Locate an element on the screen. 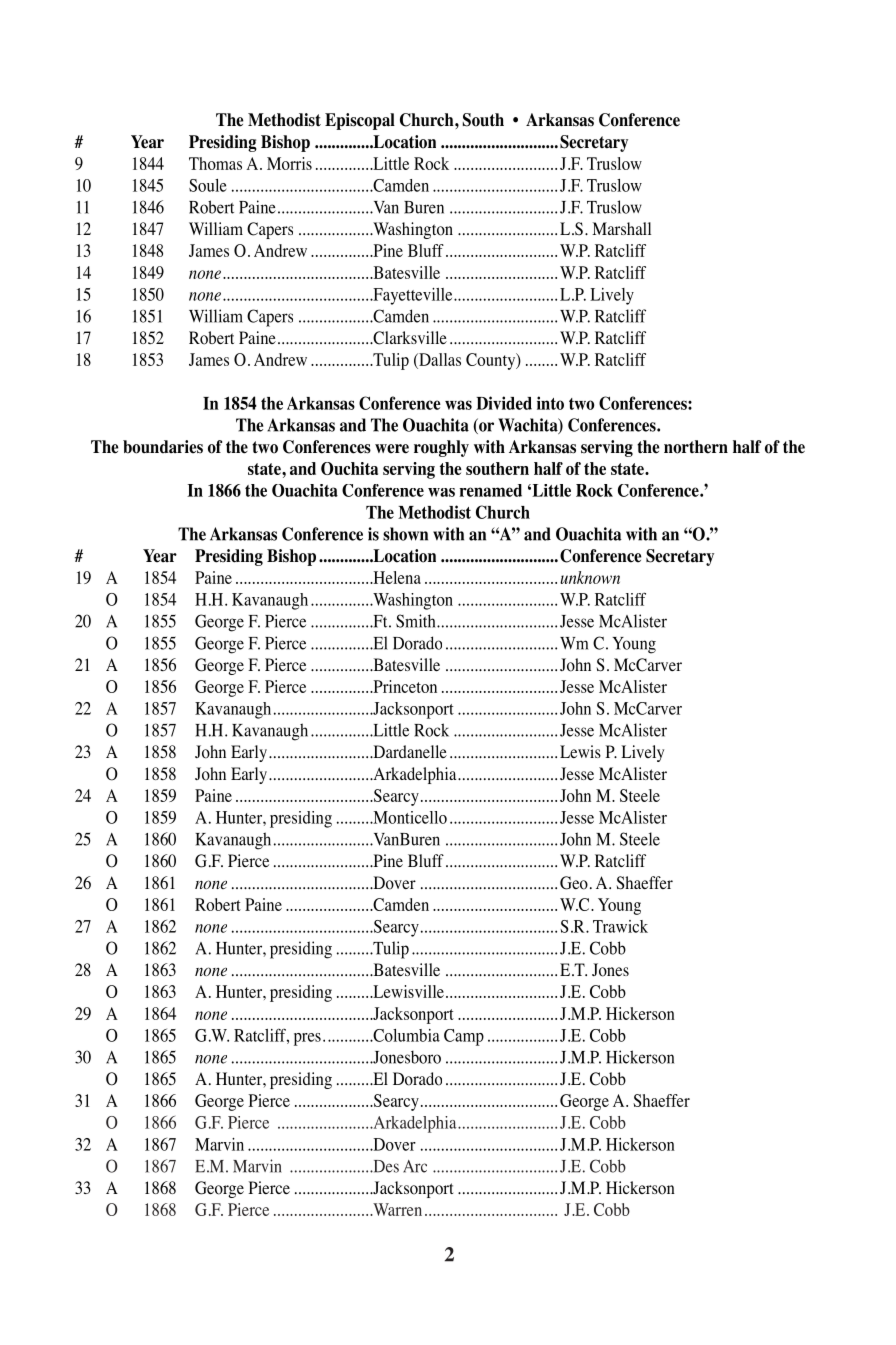  Divided is located at coordinates (504, 403).
